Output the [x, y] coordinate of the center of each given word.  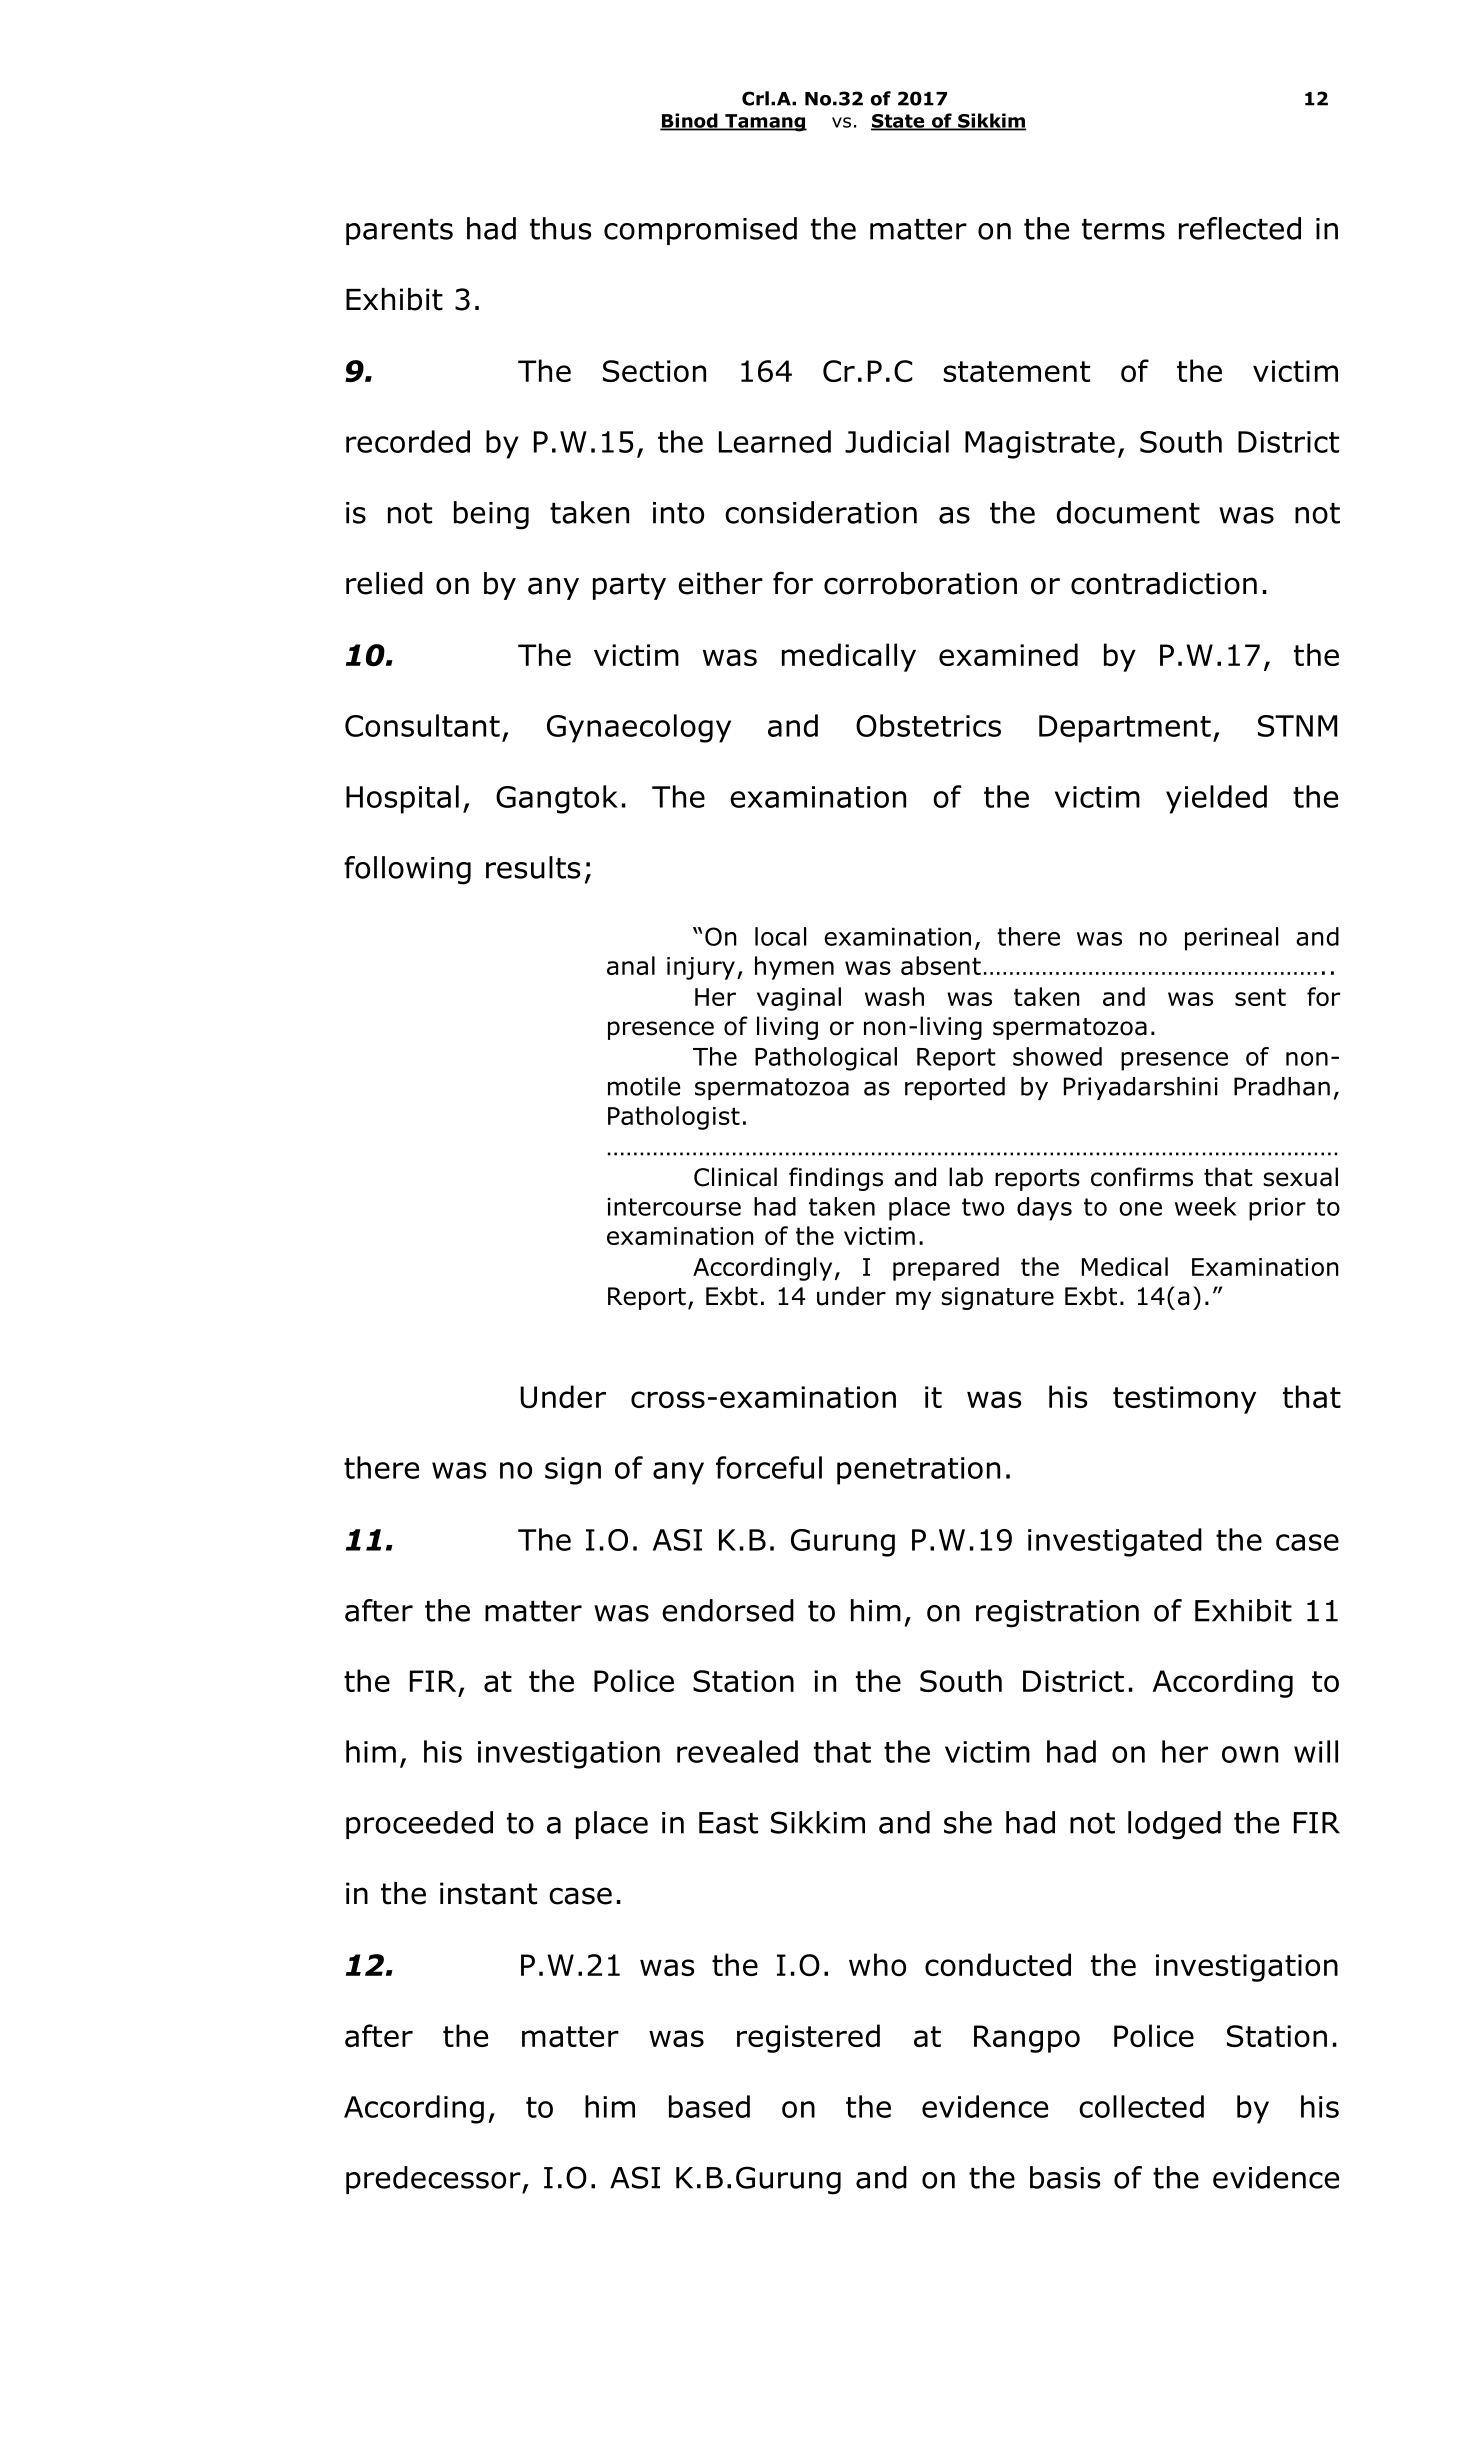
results [533, 867]
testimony [1184, 1400]
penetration [918, 1471]
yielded [1216, 799]
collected [1141, 2106]
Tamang [765, 123]
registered [808, 2038]
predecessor [434, 2180]
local [780, 936]
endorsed [728, 1610]
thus [561, 228]
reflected [1240, 228]
